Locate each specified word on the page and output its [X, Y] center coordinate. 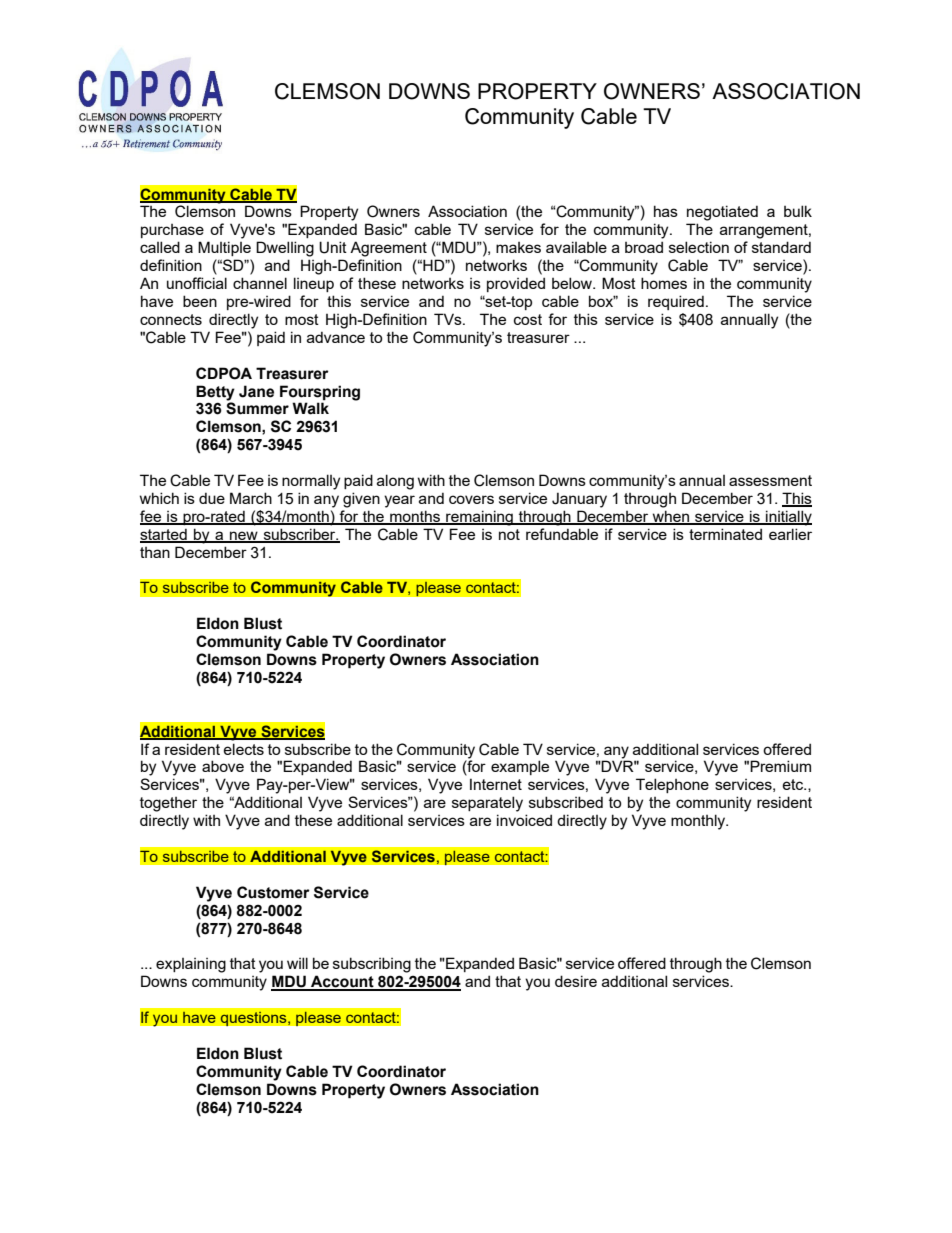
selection [699, 247]
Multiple [224, 248]
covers [471, 499]
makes [518, 247]
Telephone [672, 785]
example [520, 767]
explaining [191, 965]
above [223, 766]
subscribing [372, 965]
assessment [770, 480]
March [251, 498]
